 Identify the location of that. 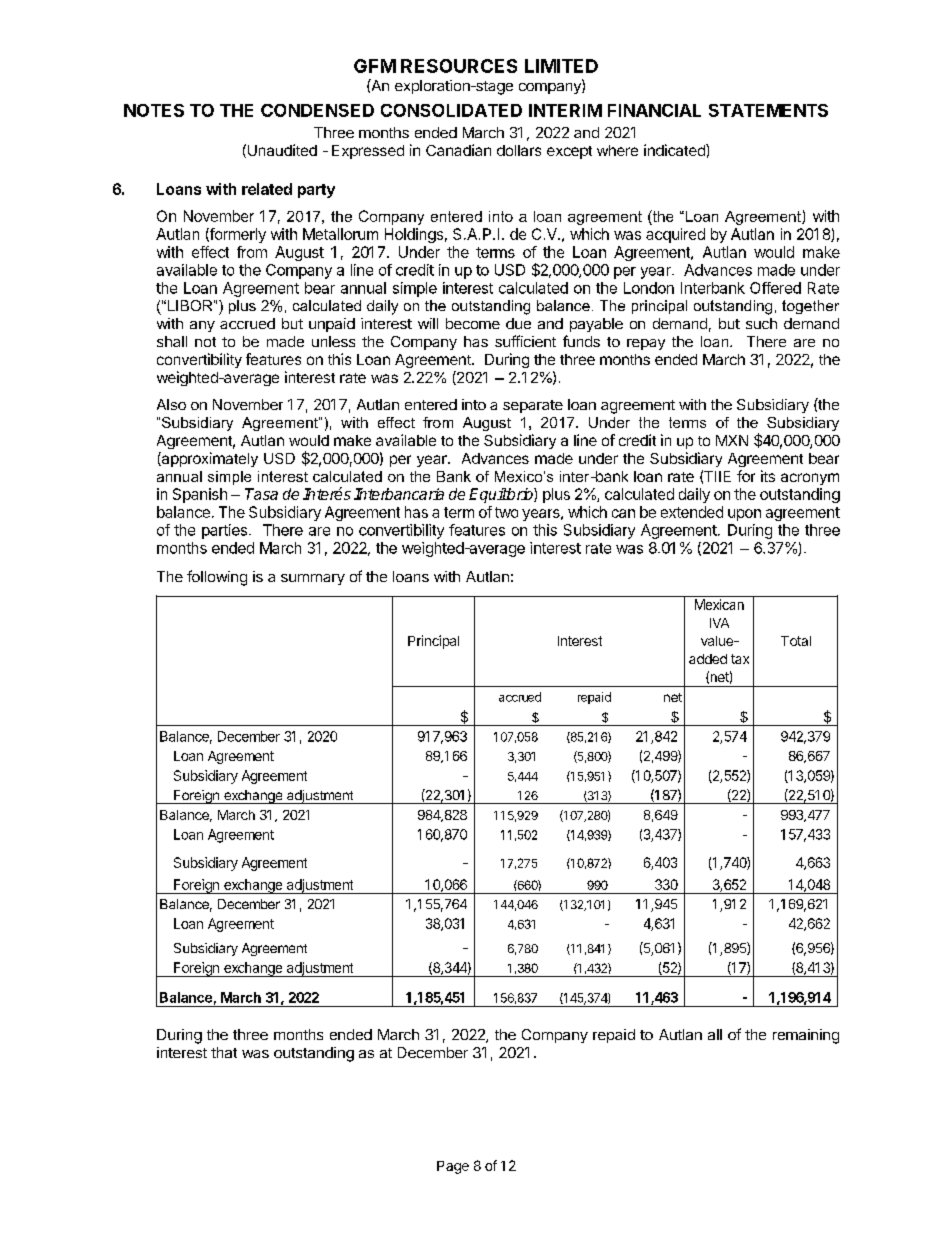
(224, 1052).
